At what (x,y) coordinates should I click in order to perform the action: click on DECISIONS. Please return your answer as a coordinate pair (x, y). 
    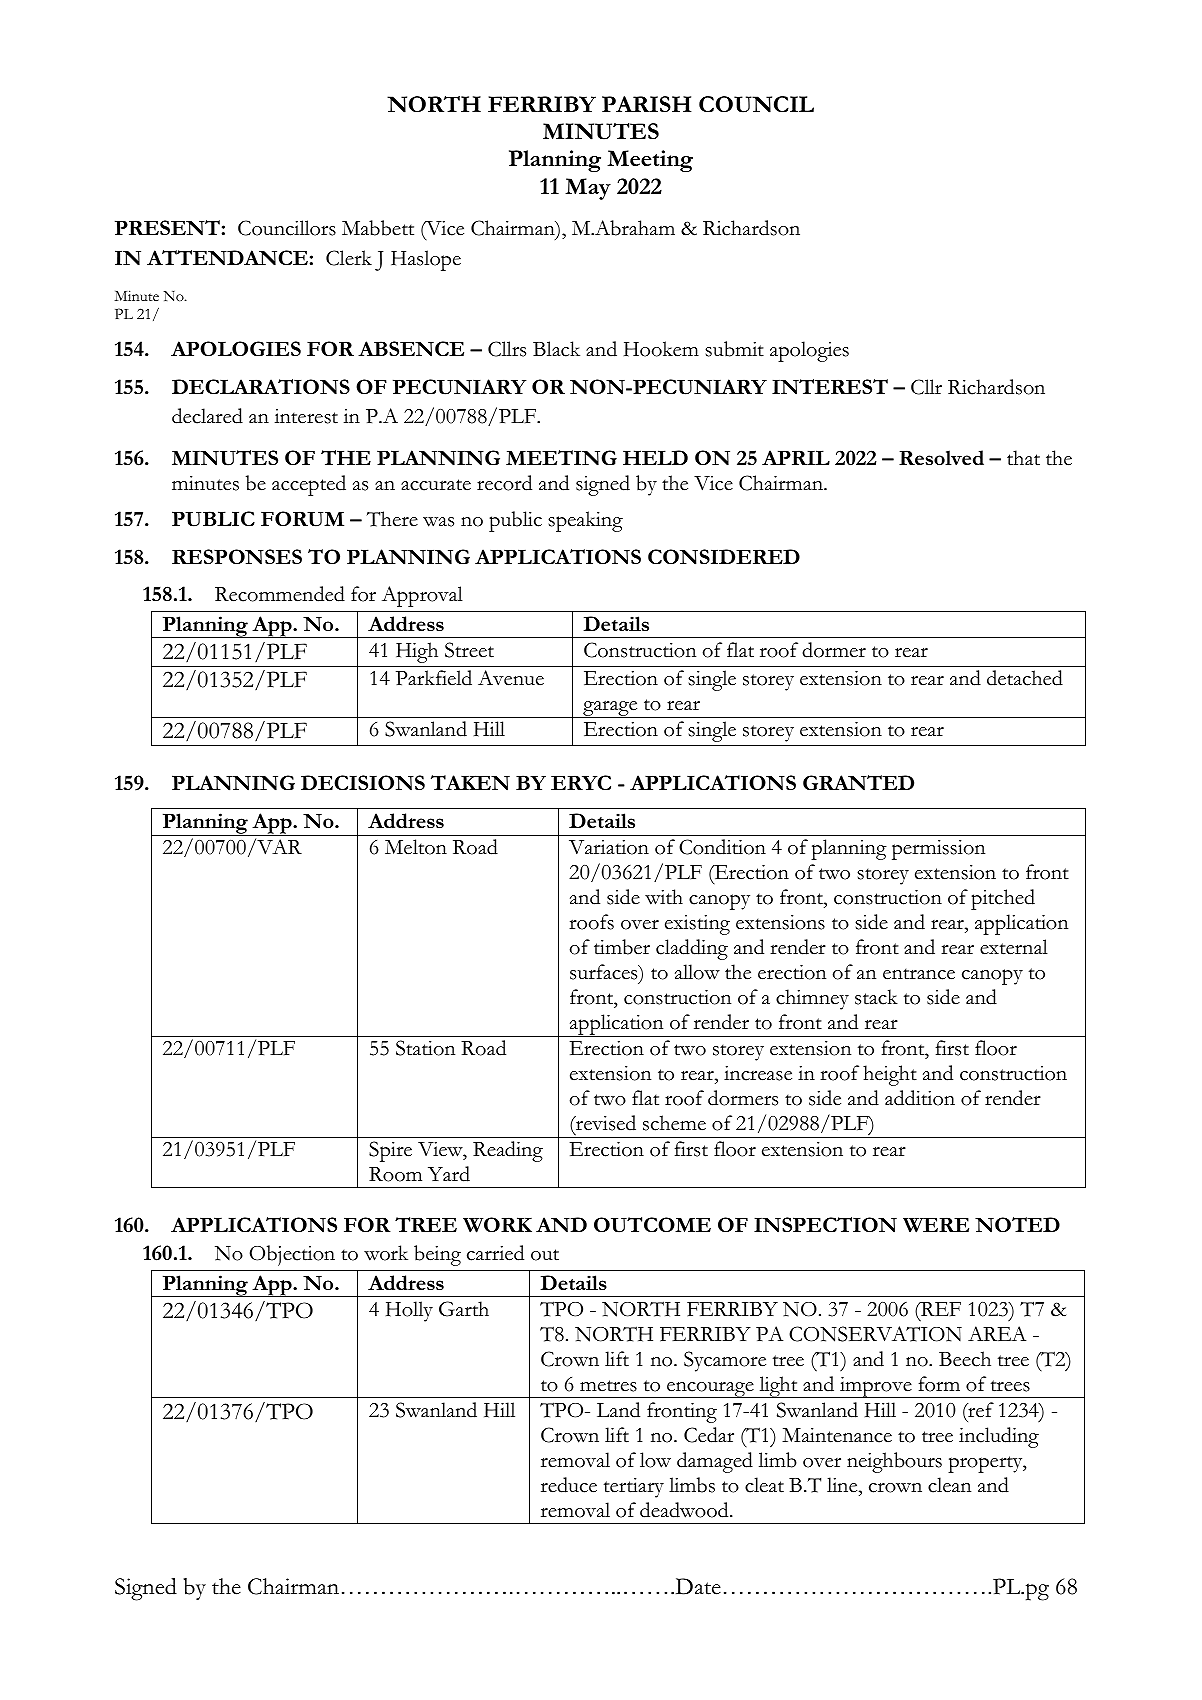
    Looking at the image, I should click on (363, 783).
